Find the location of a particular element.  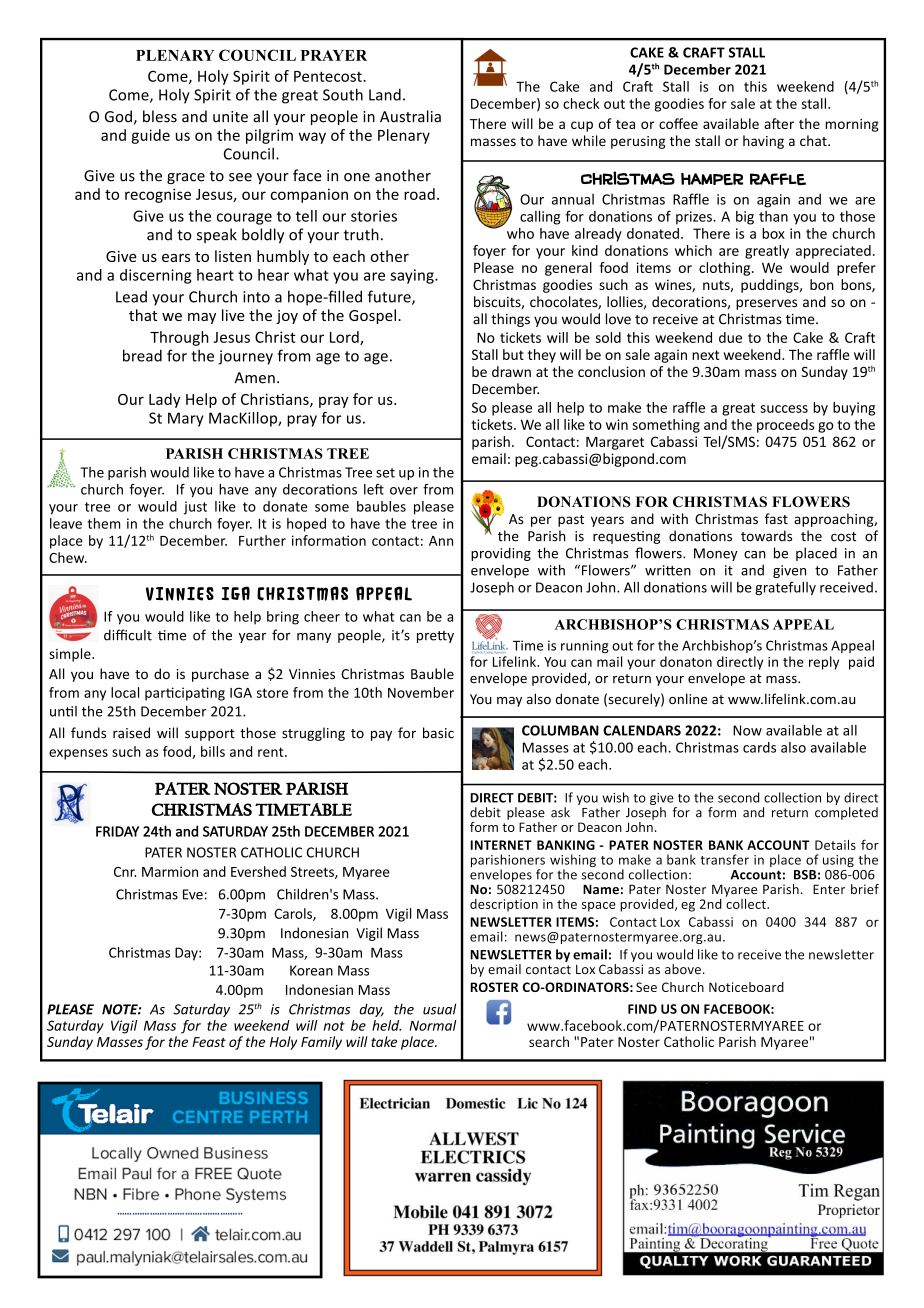

raised is located at coordinates (131, 733).
